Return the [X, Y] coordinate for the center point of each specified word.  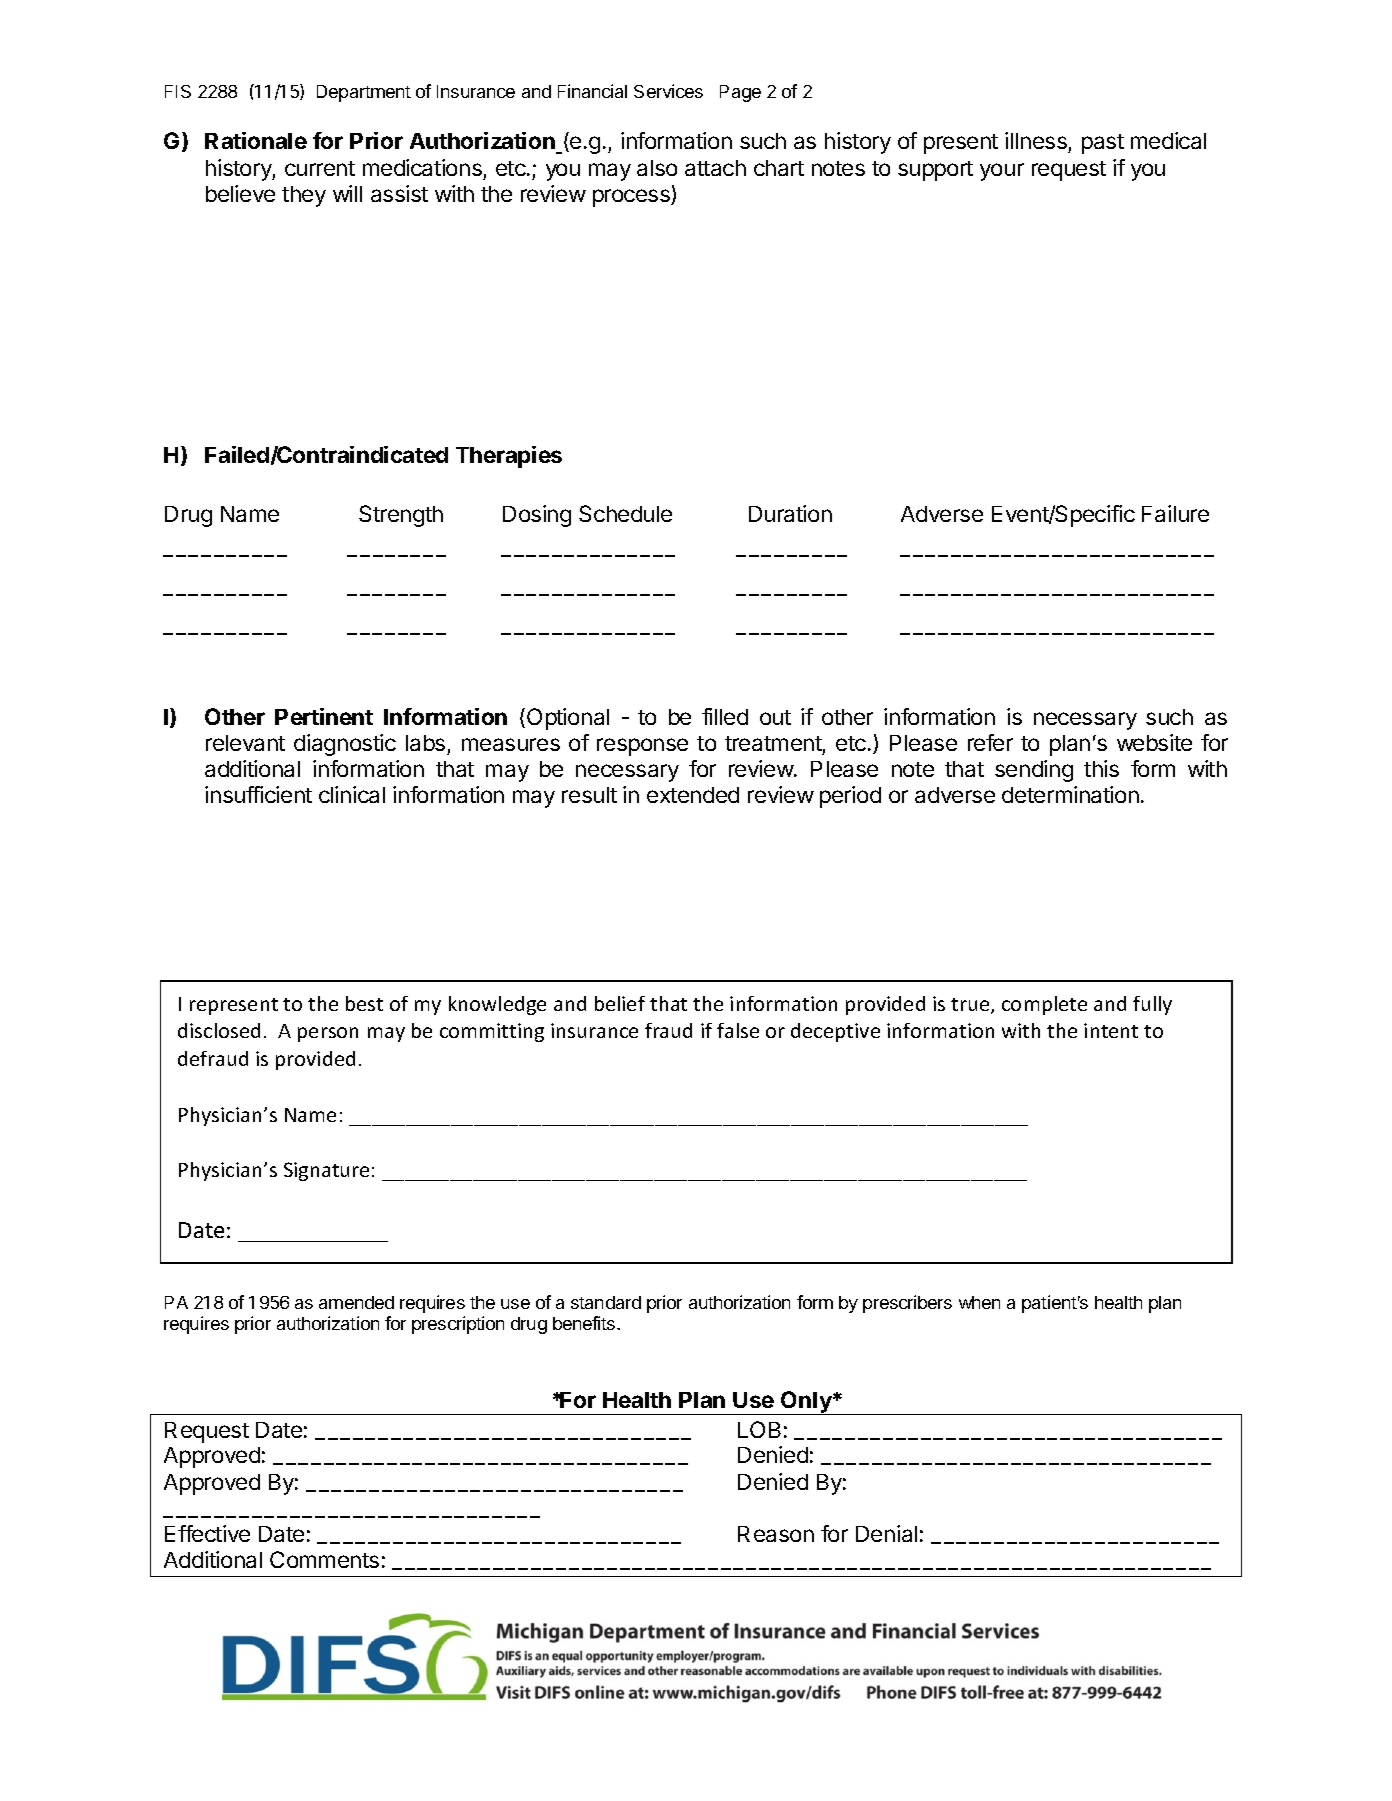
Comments [324, 1559]
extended [693, 795]
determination [1070, 794]
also [657, 168]
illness [1036, 140]
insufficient [258, 794]
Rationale [256, 140]
